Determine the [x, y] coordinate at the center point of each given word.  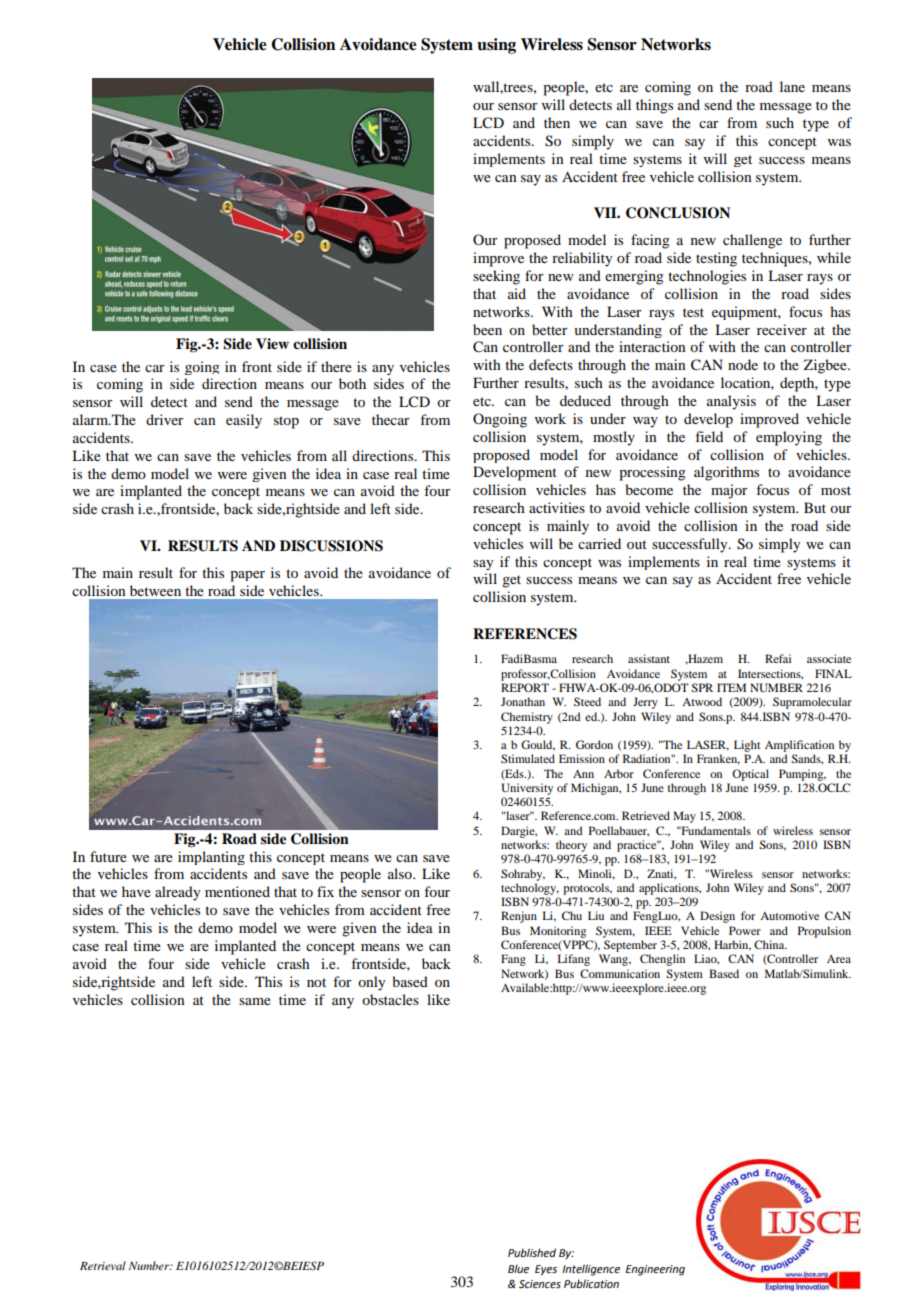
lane [792, 86]
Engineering [655, 1270]
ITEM [731, 687]
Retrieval [103, 1265]
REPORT [525, 687]
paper [247, 576]
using [496, 46]
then [557, 122]
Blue [518, 1268]
